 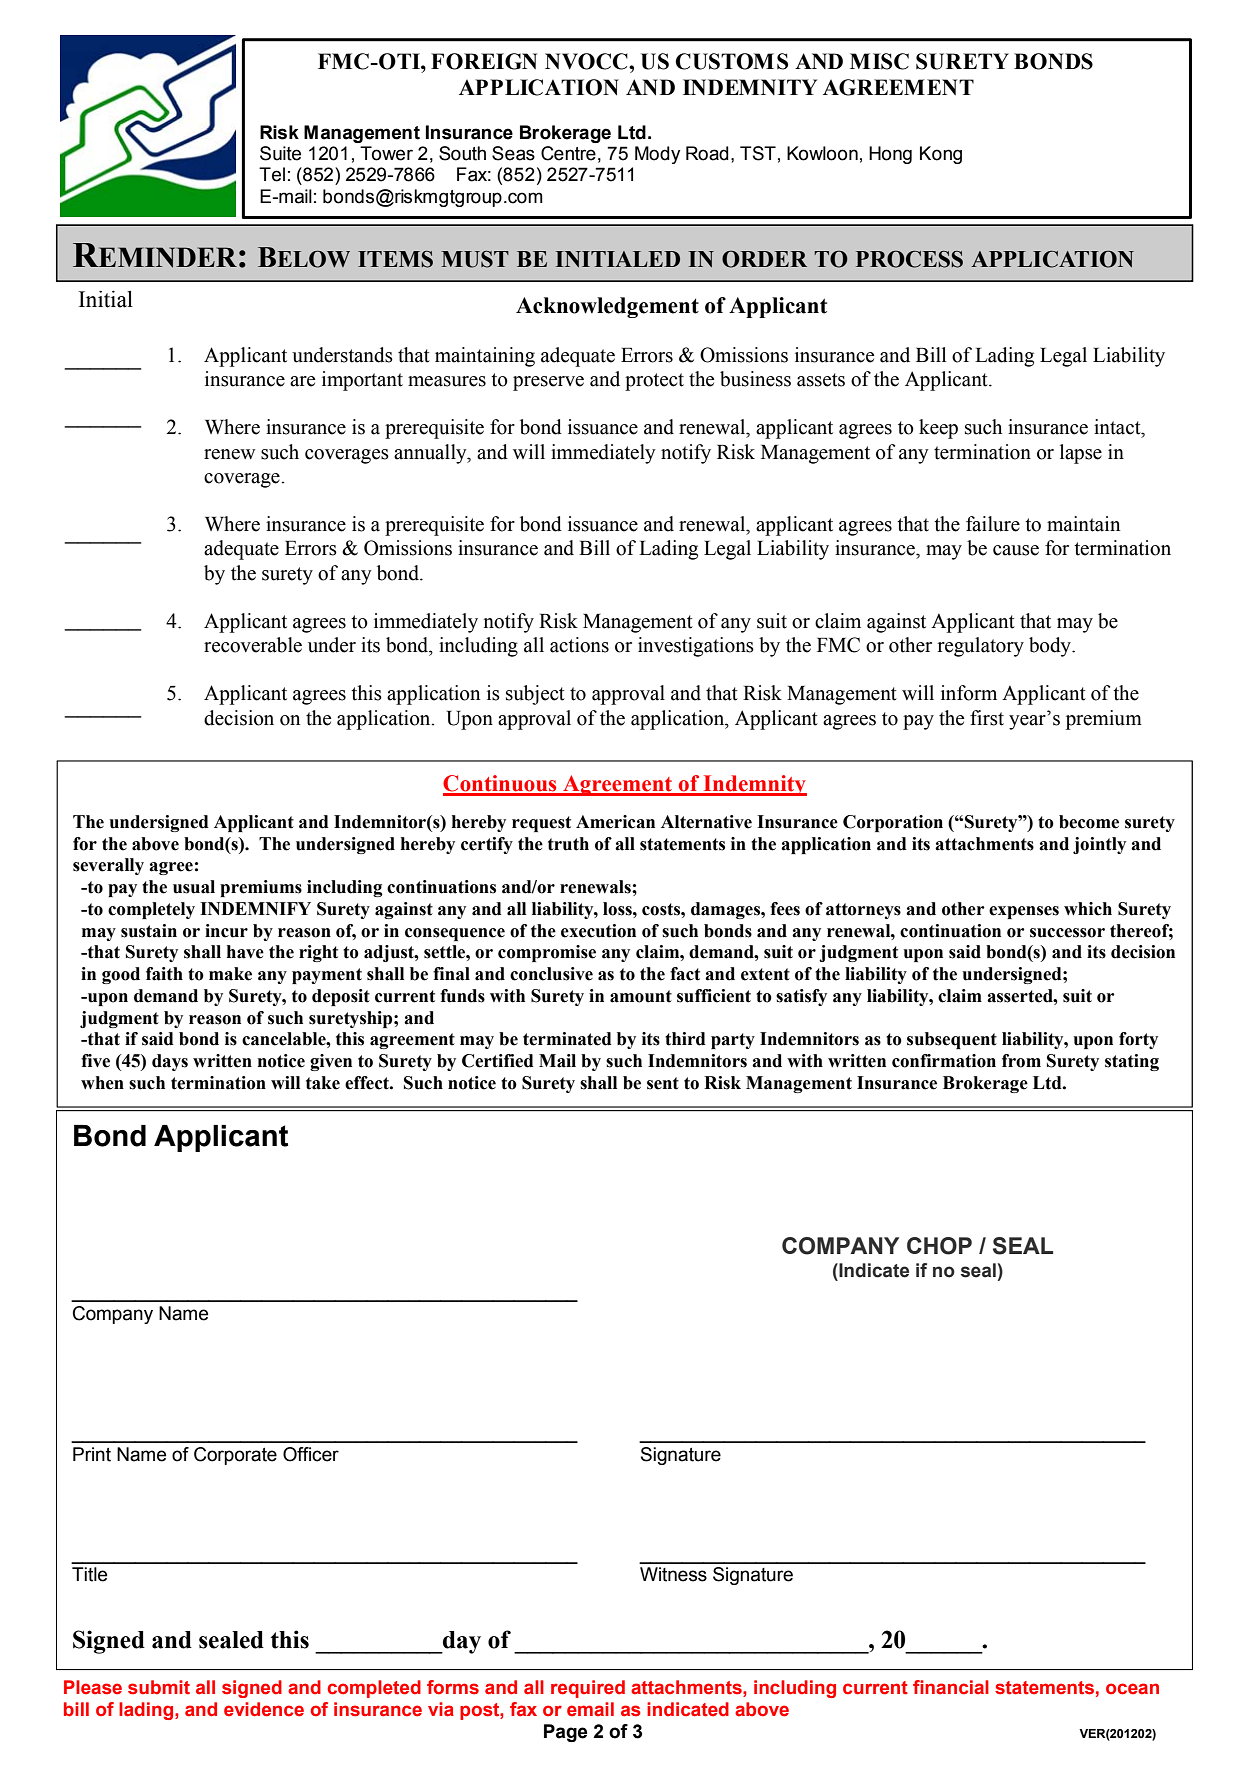 I want to click on Centre, so click(x=568, y=153).
